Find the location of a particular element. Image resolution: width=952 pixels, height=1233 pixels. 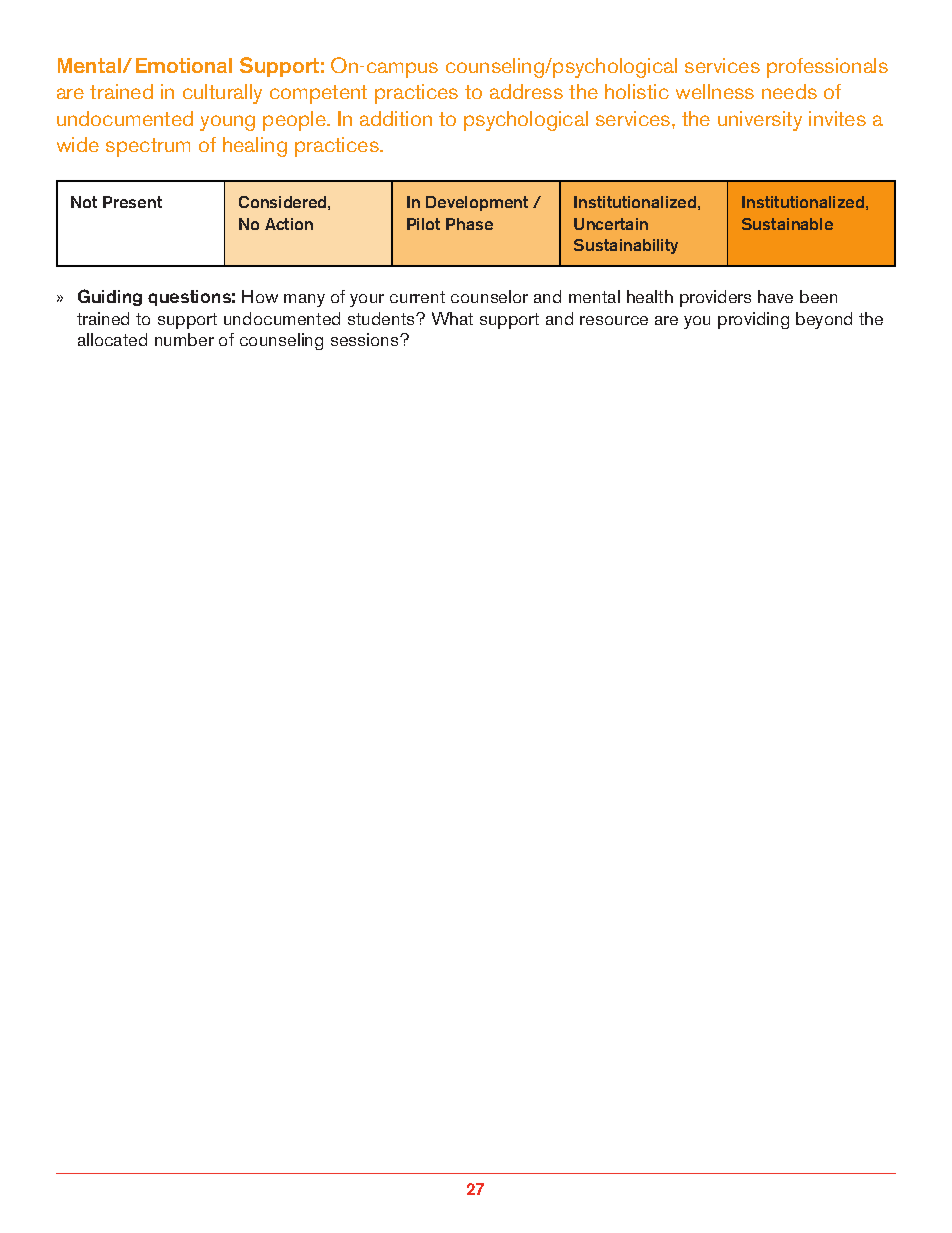

wellness is located at coordinates (715, 91).
